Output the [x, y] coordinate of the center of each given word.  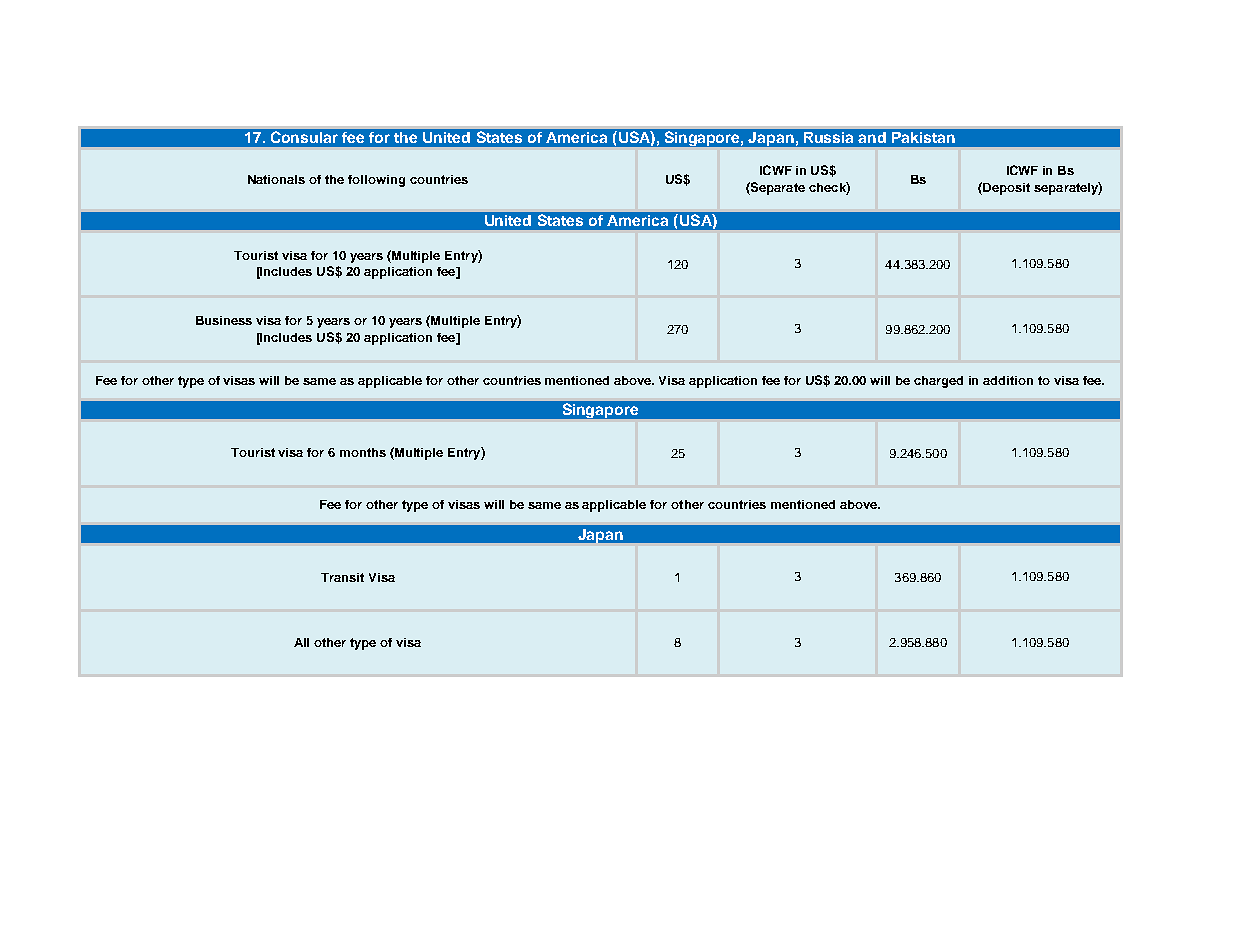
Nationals [276, 179]
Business [224, 320]
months [363, 452]
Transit [342, 577]
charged [938, 382]
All [301, 642]
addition [1008, 380]
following [376, 181]
